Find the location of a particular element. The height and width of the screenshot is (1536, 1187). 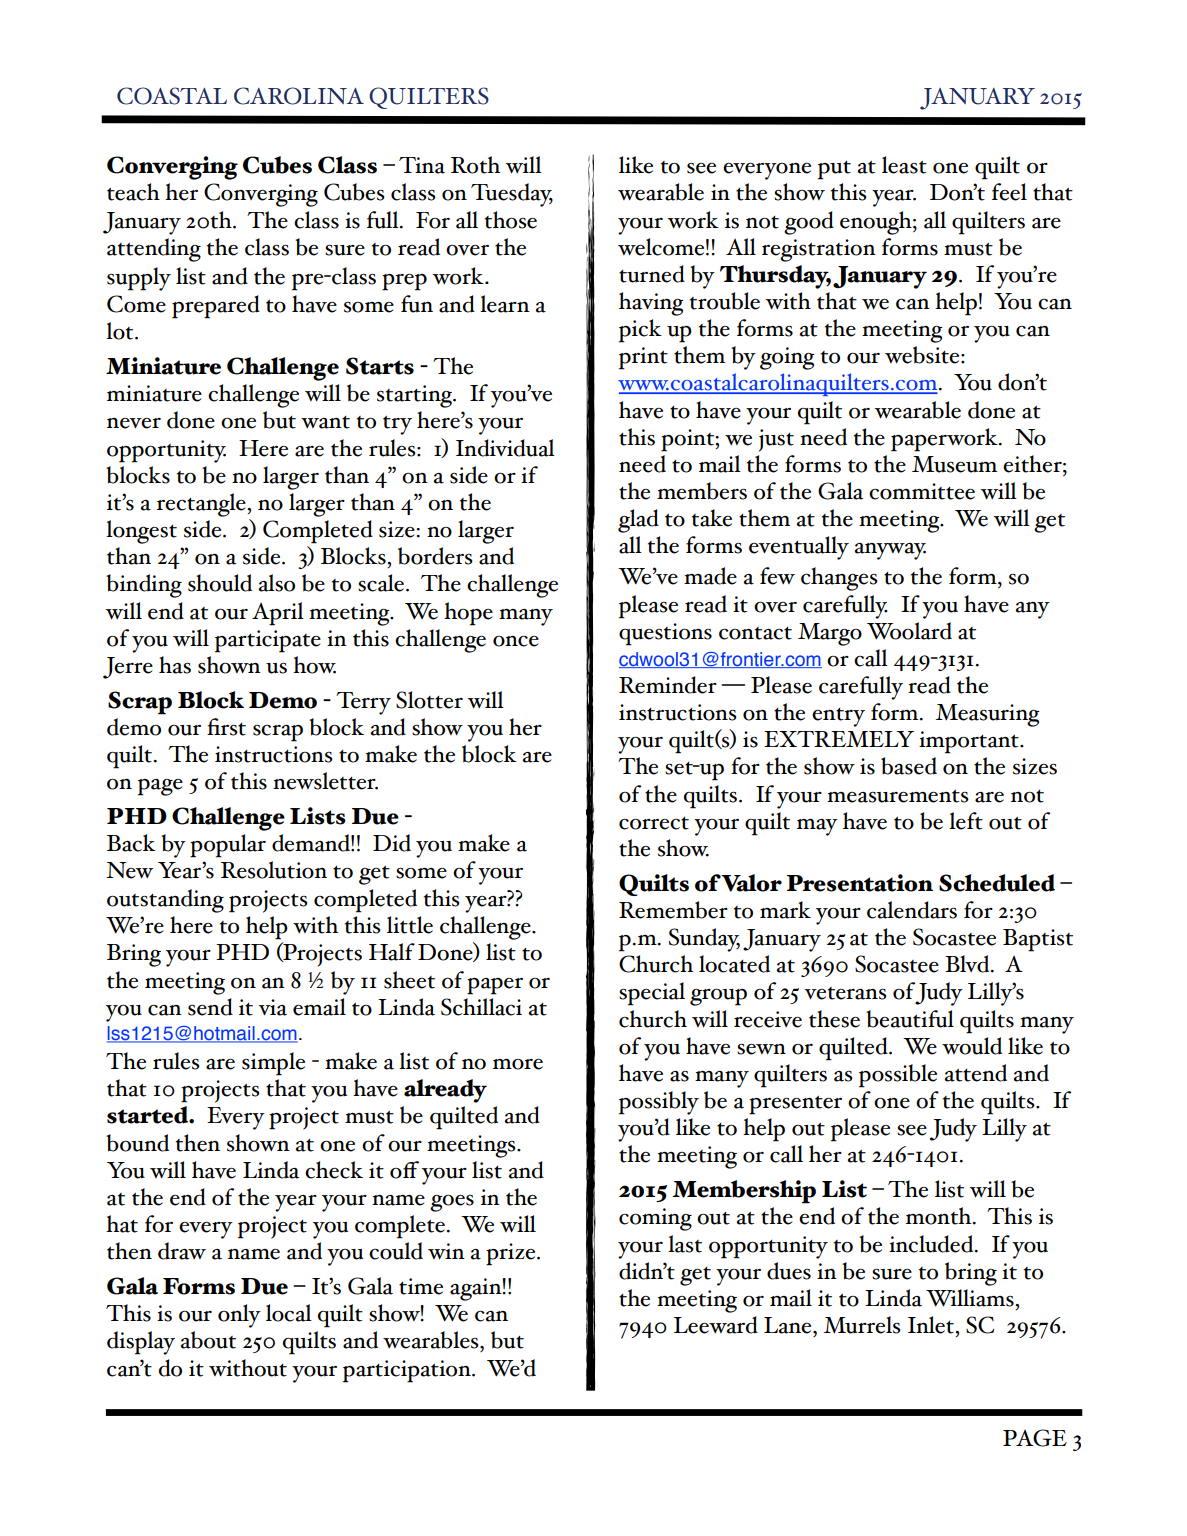

least is located at coordinates (904, 165).
